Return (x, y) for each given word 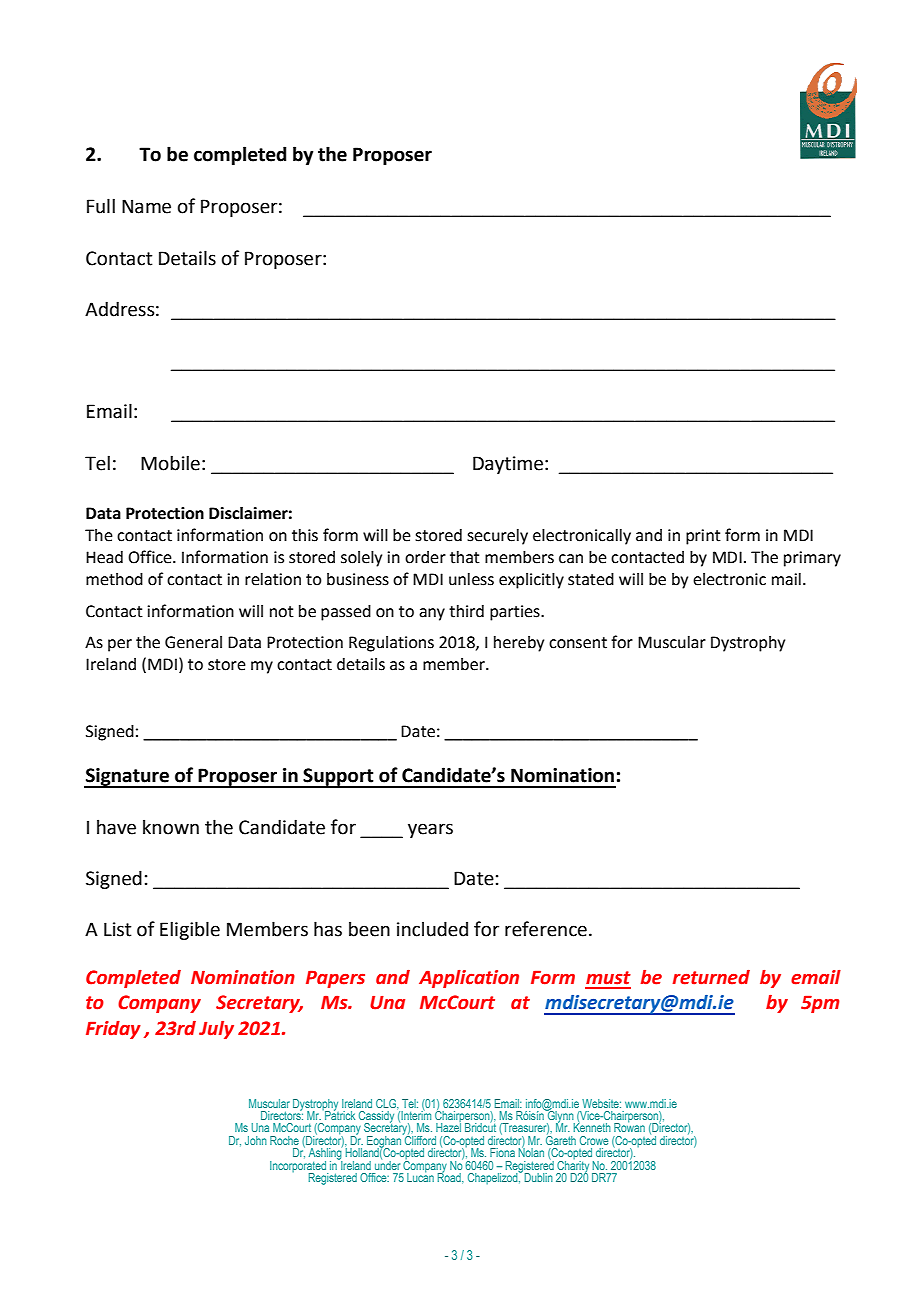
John (256, 1140)
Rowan (629, 1126)
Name (146, 206)
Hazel (448, 1126)
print (703, 537)
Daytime (508, 465)
